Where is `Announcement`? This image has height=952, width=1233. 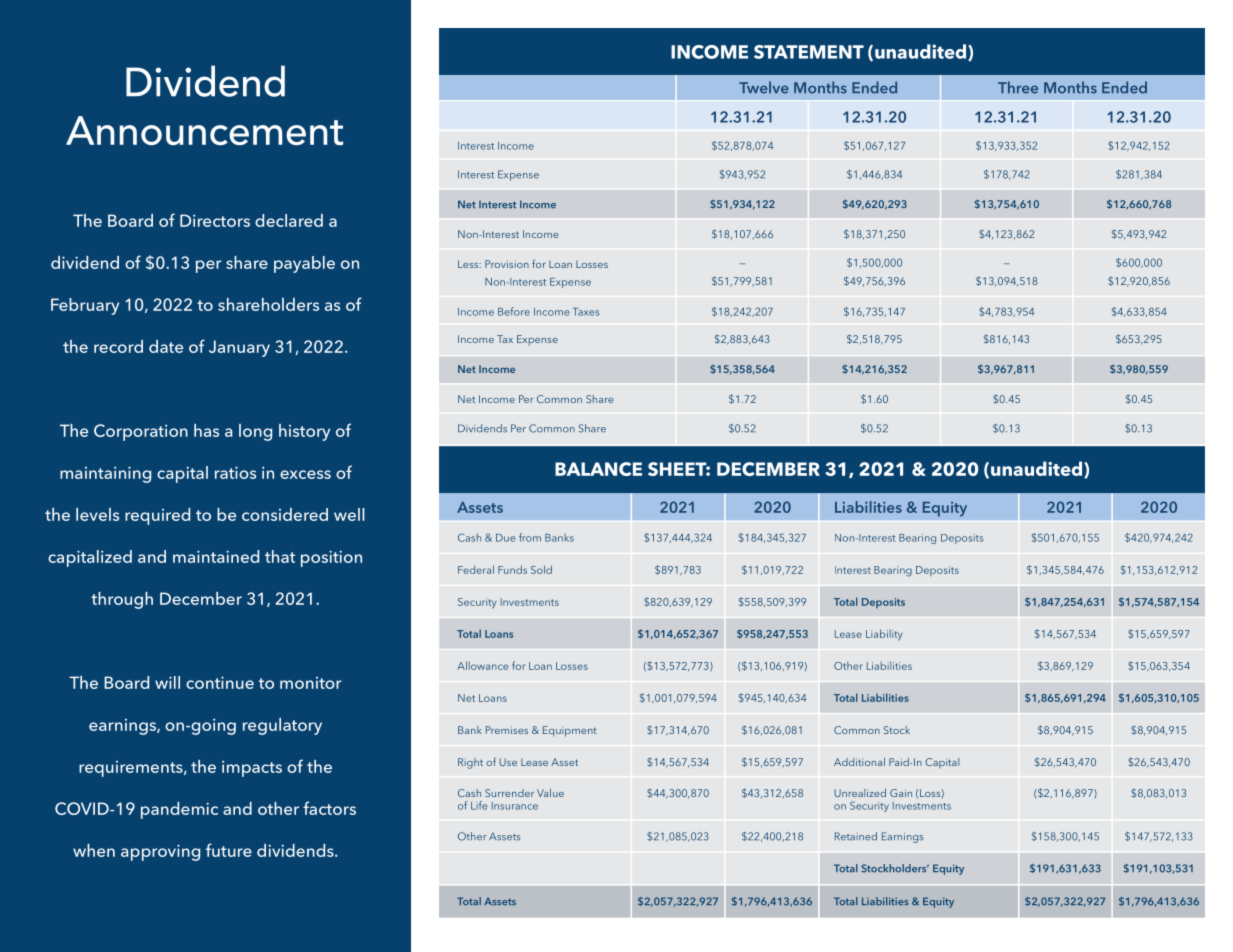
Announcement is located at coordinates (204, 130).
